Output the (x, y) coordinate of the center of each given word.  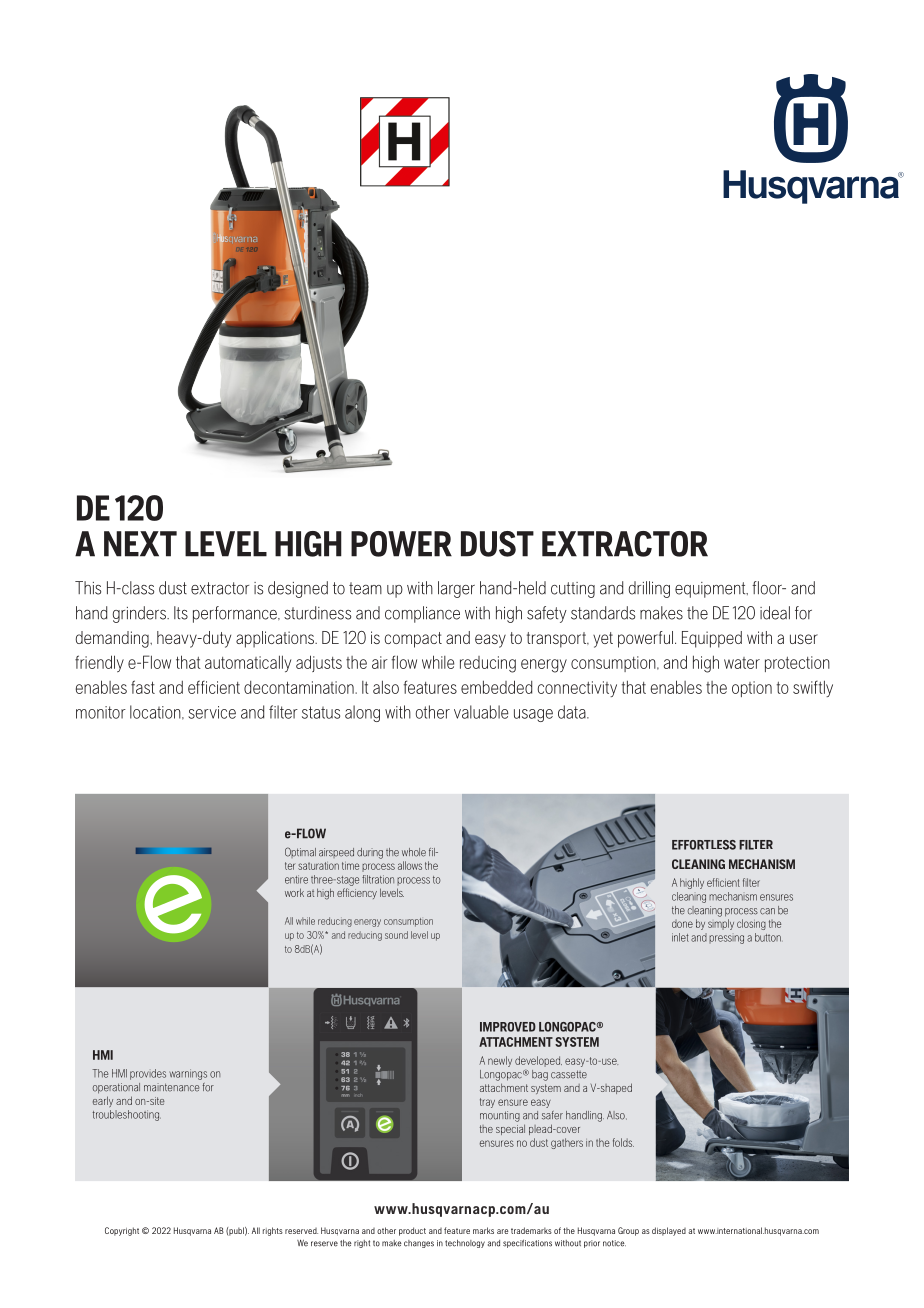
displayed (669, 1231)
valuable (481, 712)
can (767, 911)
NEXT (140, 544)
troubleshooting (127, 1115)
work (294, 892)
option (752, 689)
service (212, 712)
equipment (711, 590)
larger (456, 589)
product (412, 1231)
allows (410, 865)
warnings (188, 1074)
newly (500, 1061)
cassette (569, 1074)
